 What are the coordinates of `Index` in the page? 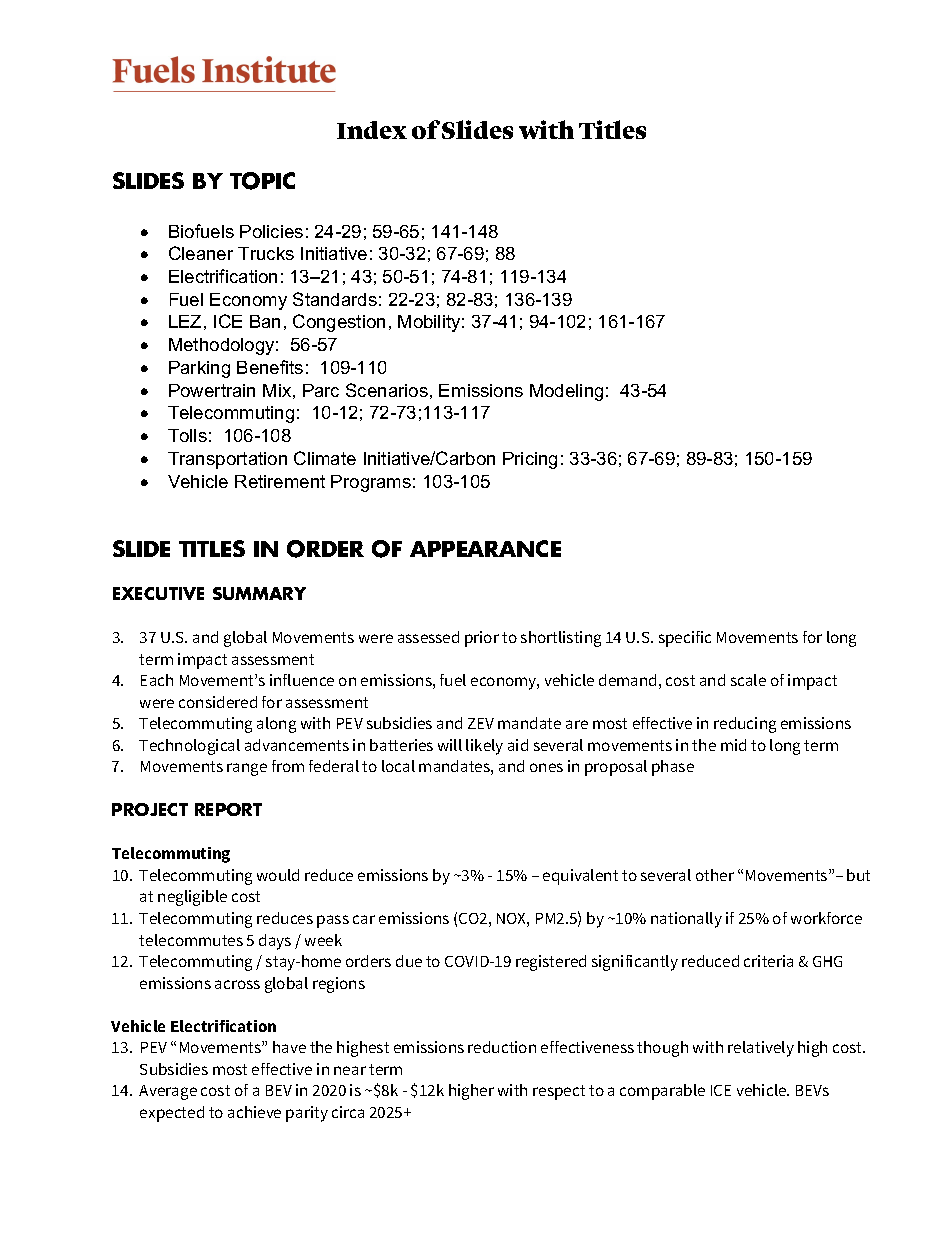 It's located at (372, 130).
